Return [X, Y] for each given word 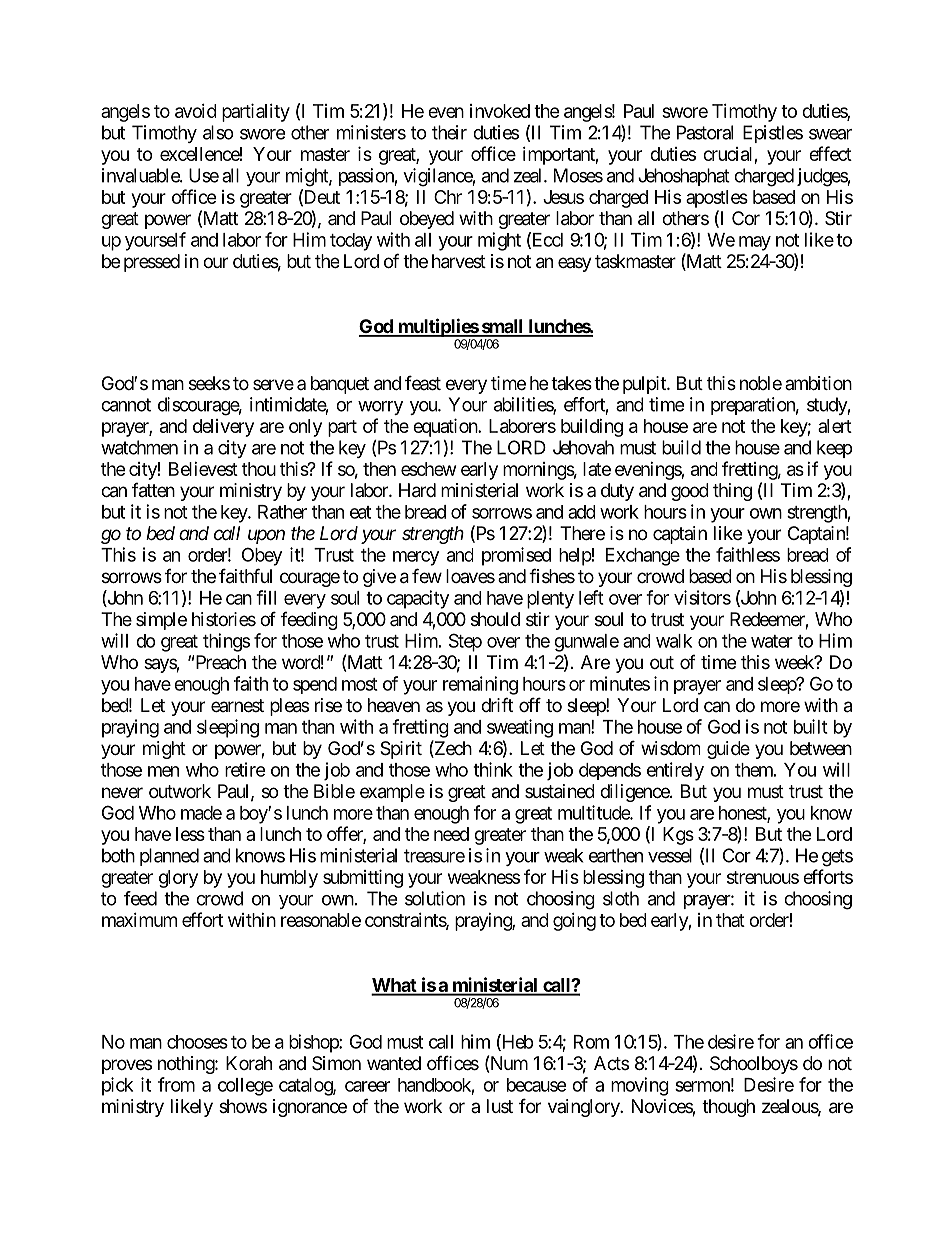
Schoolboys [754, 1065]
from [176, 1084]
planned [169, 857]
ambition [818, 383]
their [449, 132]
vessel [670, 855]
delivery [223, 428]
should [495, 619]
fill [266, 597]
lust [500, 1106]
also [218, 132]
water [772, 641]
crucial [727, 154]
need [451, 834]
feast [423, 382]
